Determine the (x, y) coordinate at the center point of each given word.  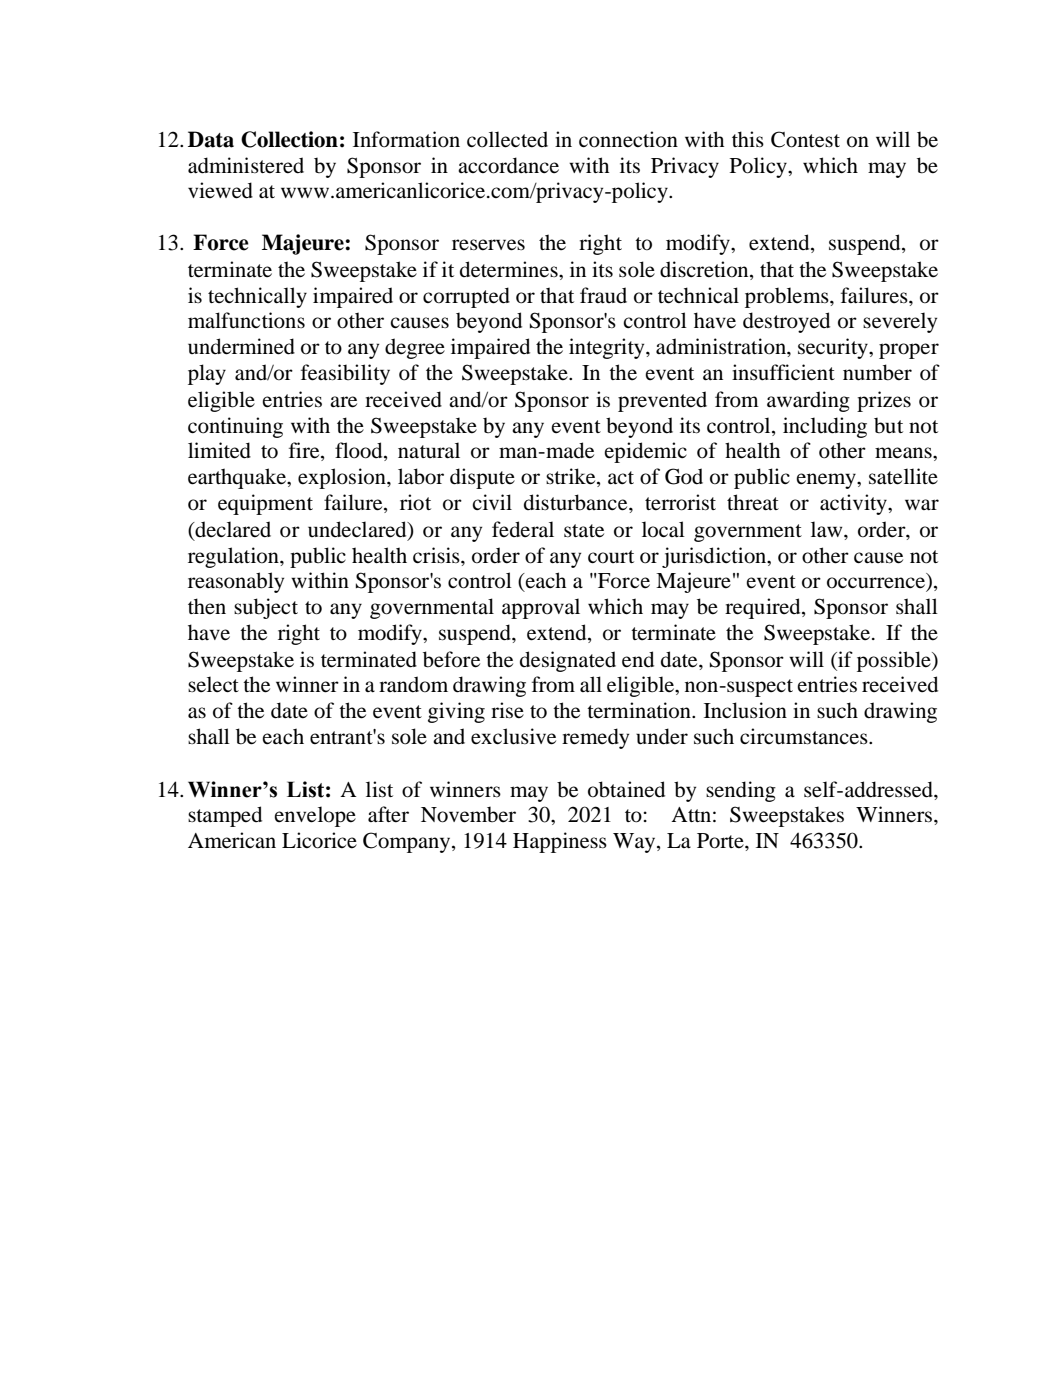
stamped (225, 816)
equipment (265, 504)
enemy (827, 481)
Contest (805, 139)
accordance (508, 165)
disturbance (577, 502)
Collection (289, 139)
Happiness (560, 842)
